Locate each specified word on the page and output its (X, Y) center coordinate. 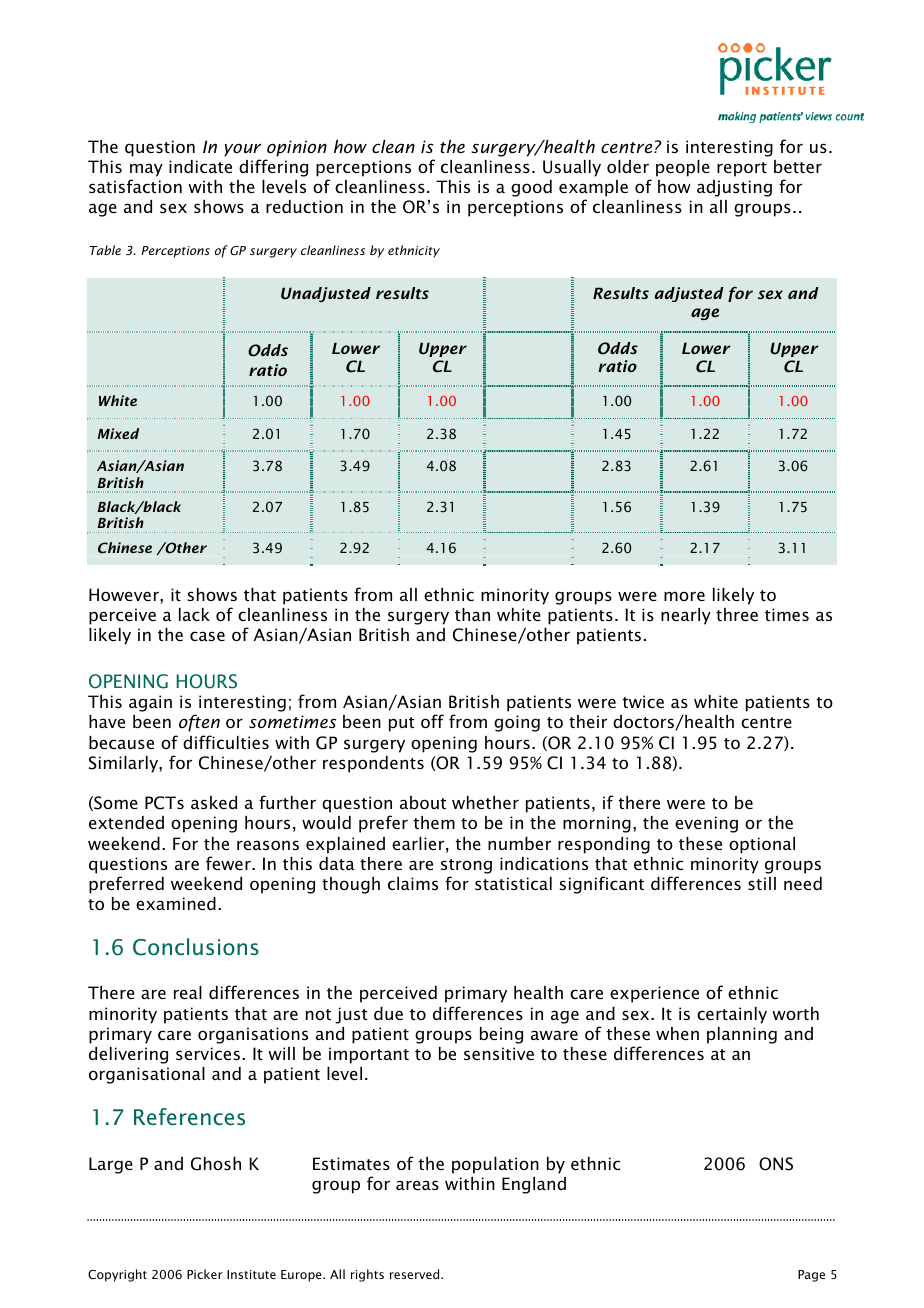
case (207, 636)
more (684, 596)
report (742, 169)
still (762, 883)
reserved (416, 1274)
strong (466, 866)
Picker (205, 1274)
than (472, 614)
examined (176, 903)
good (531, 188)
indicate (200, 166)
